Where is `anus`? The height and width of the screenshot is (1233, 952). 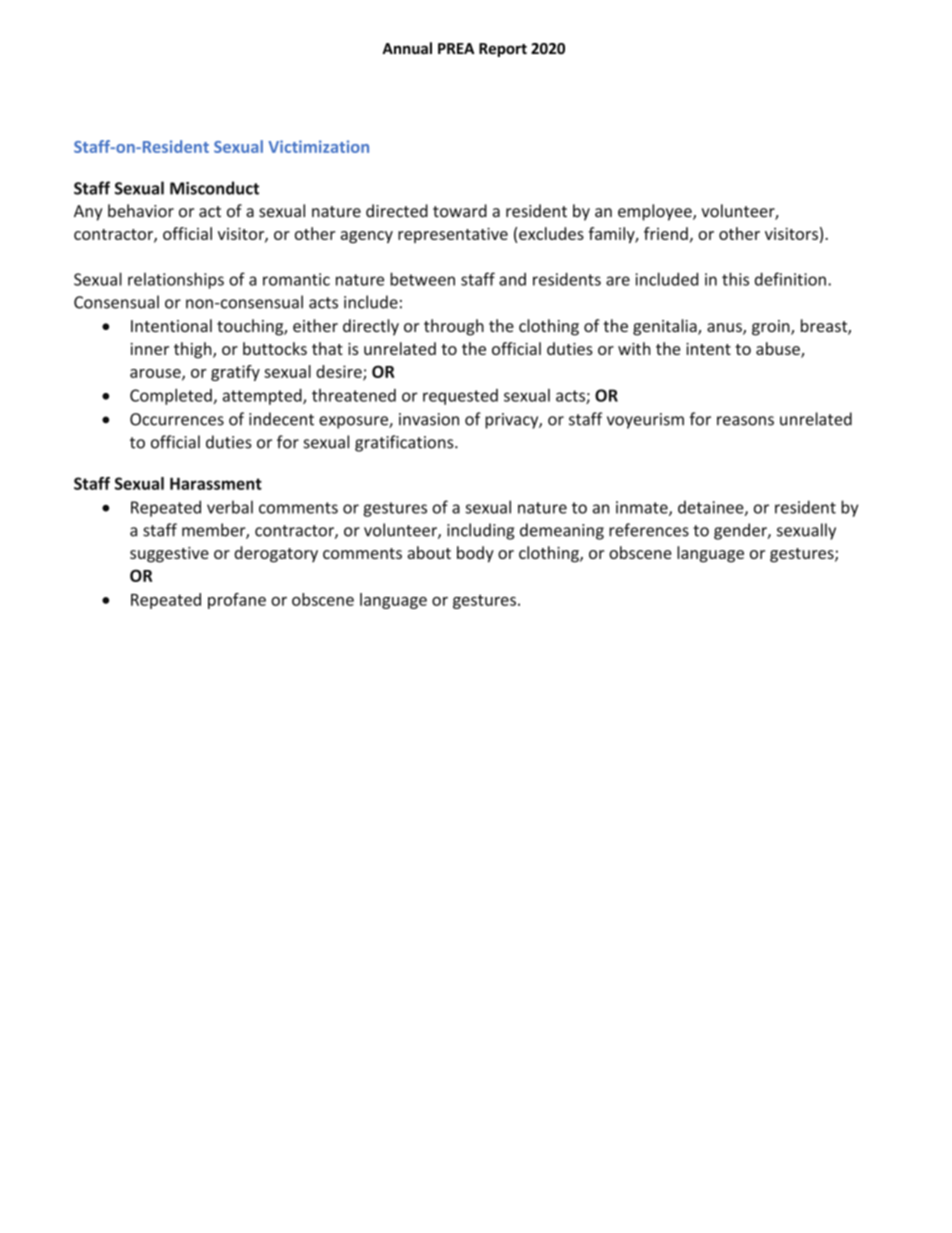
anus is located at coordinates (725, 329).
